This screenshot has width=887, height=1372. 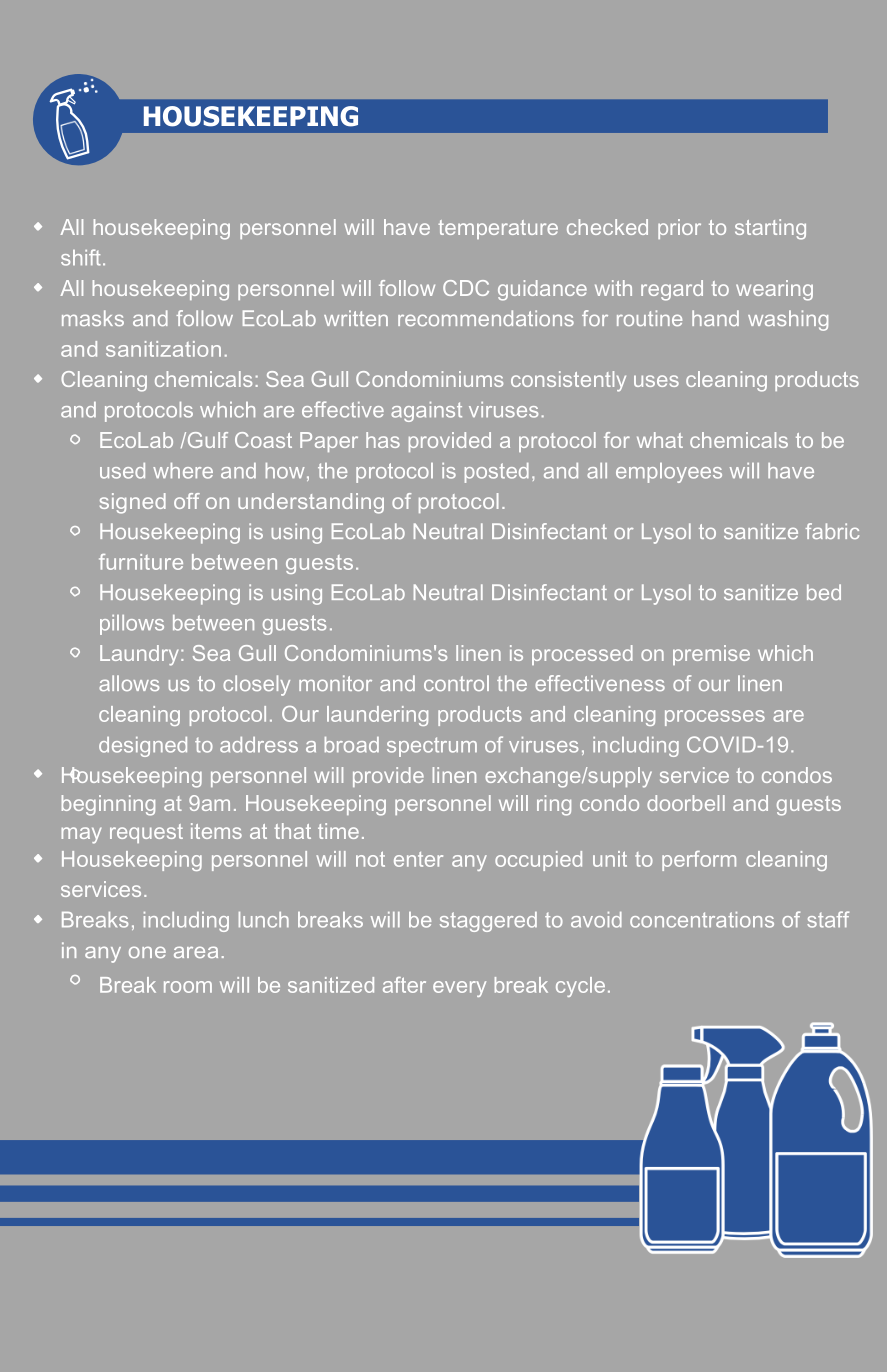 I want to click on starting, so click(x=770, y=229).
